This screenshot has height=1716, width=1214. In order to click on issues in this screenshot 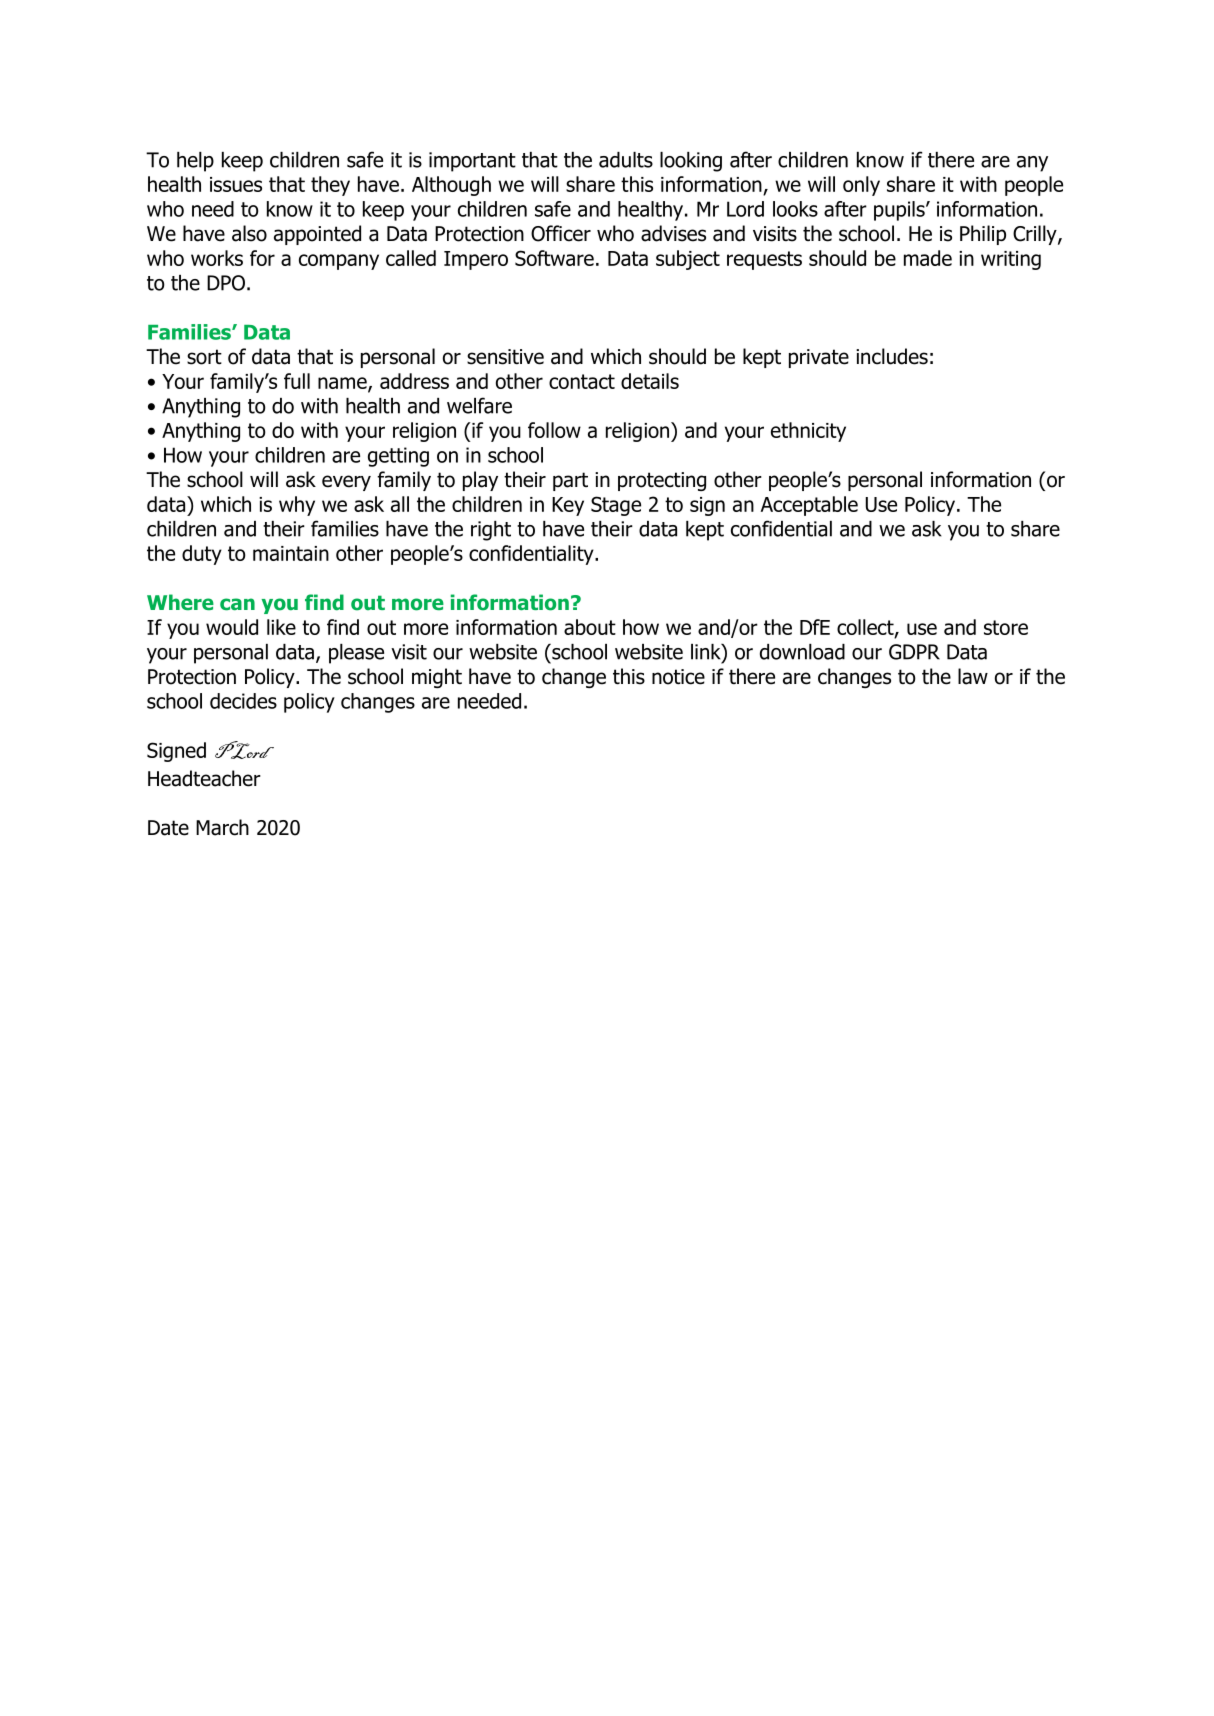, I will do `click(236, 184)`.
